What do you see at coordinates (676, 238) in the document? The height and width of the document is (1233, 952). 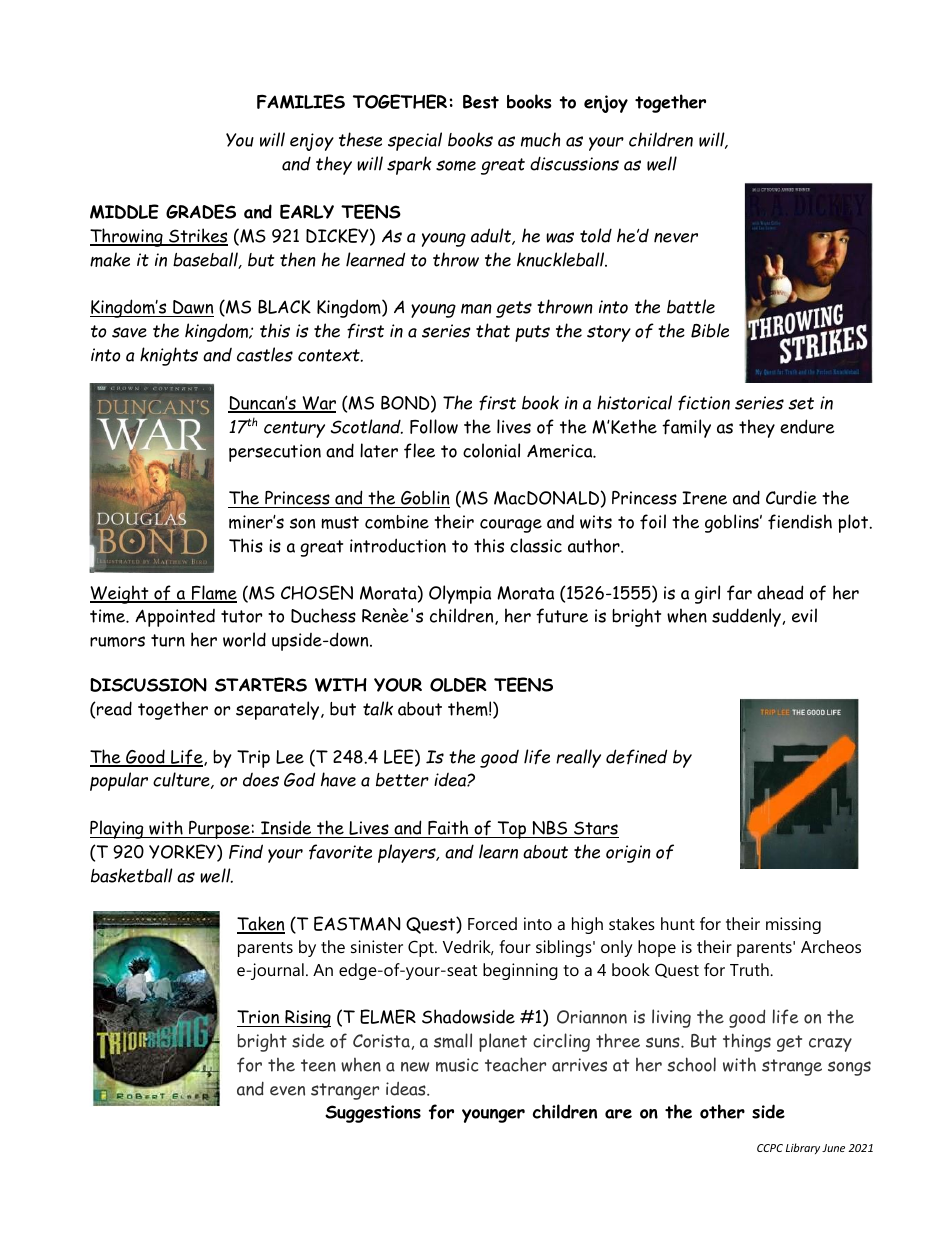 I see `never` at bounding box center [676, 238].
